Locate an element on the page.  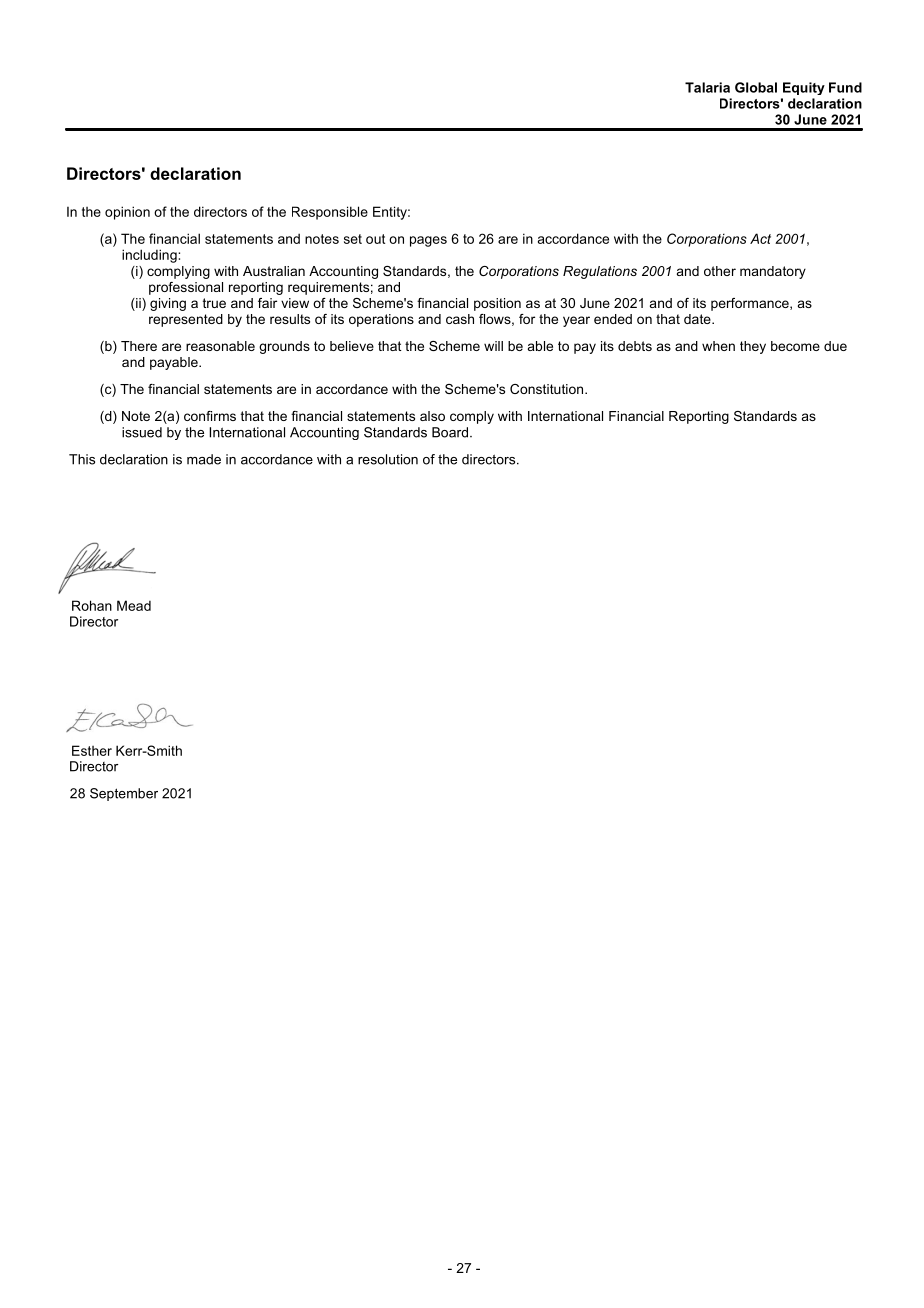
Rohan is located at coordinates (92, 605).
